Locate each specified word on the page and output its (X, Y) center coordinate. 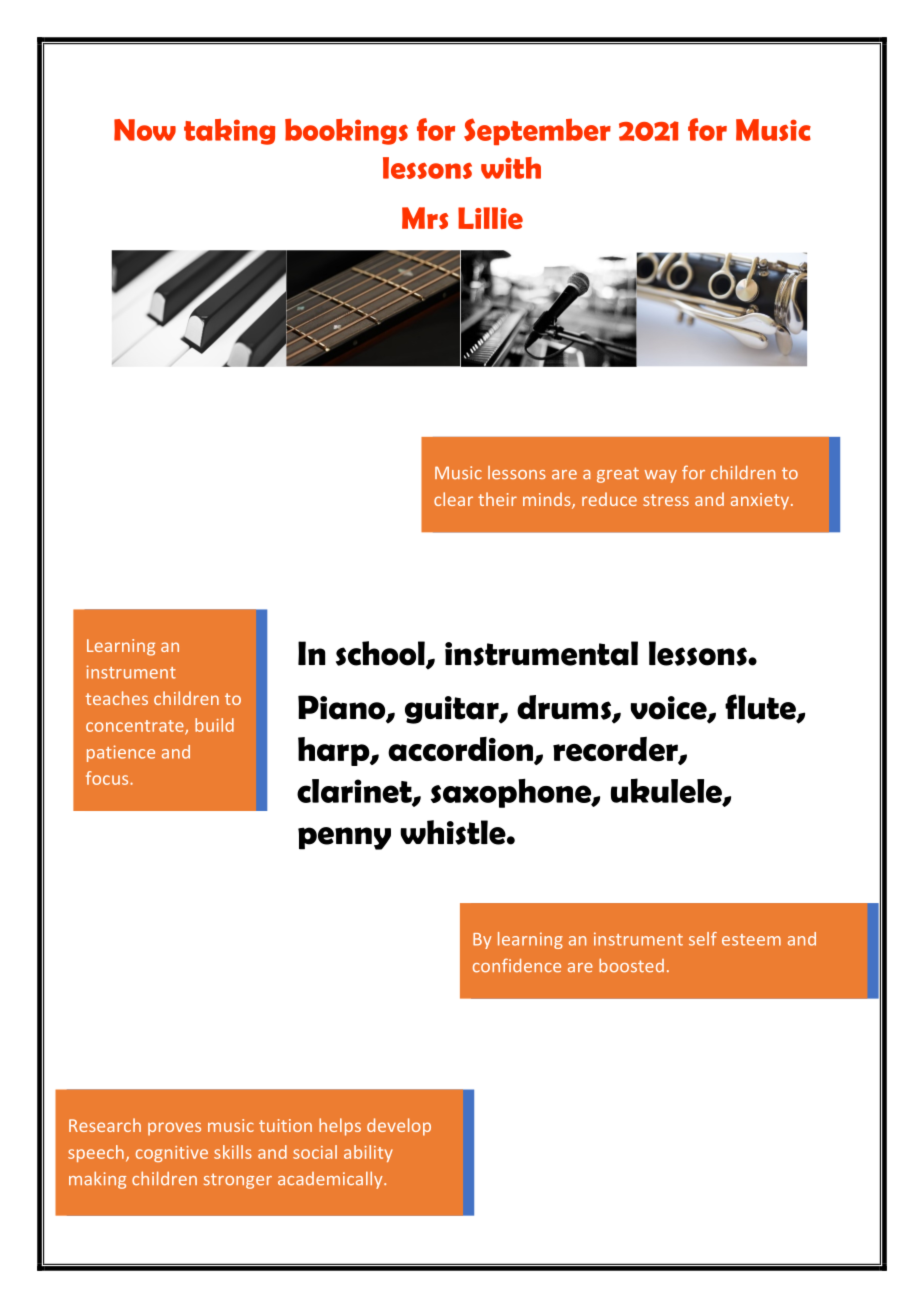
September (537, 131)
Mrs (425, 218)
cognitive (172, 1154)
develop (399, 1127)
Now (145, 130)
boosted (631, 965)
